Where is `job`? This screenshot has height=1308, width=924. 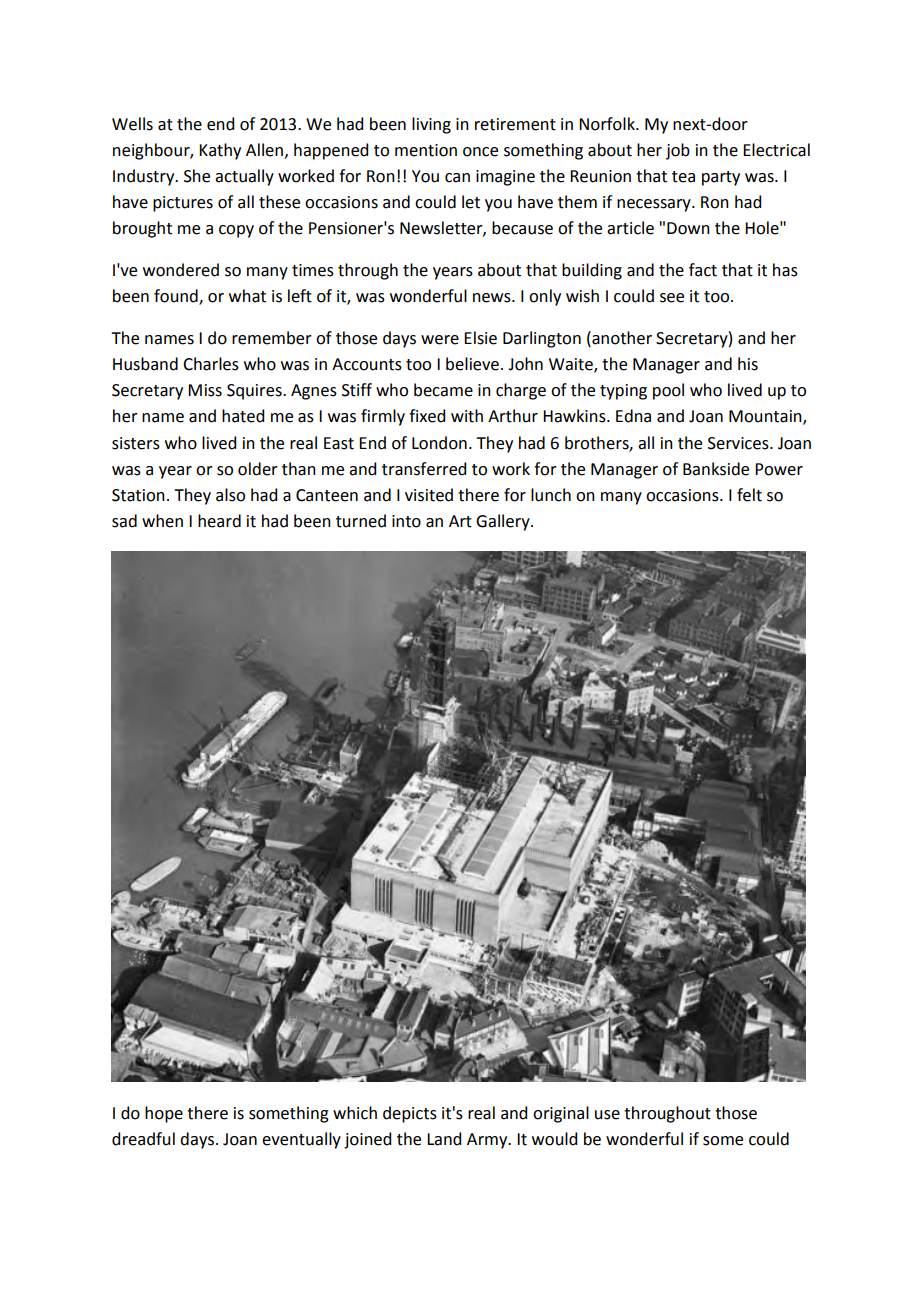
job is located at coordinates (678, 151).
